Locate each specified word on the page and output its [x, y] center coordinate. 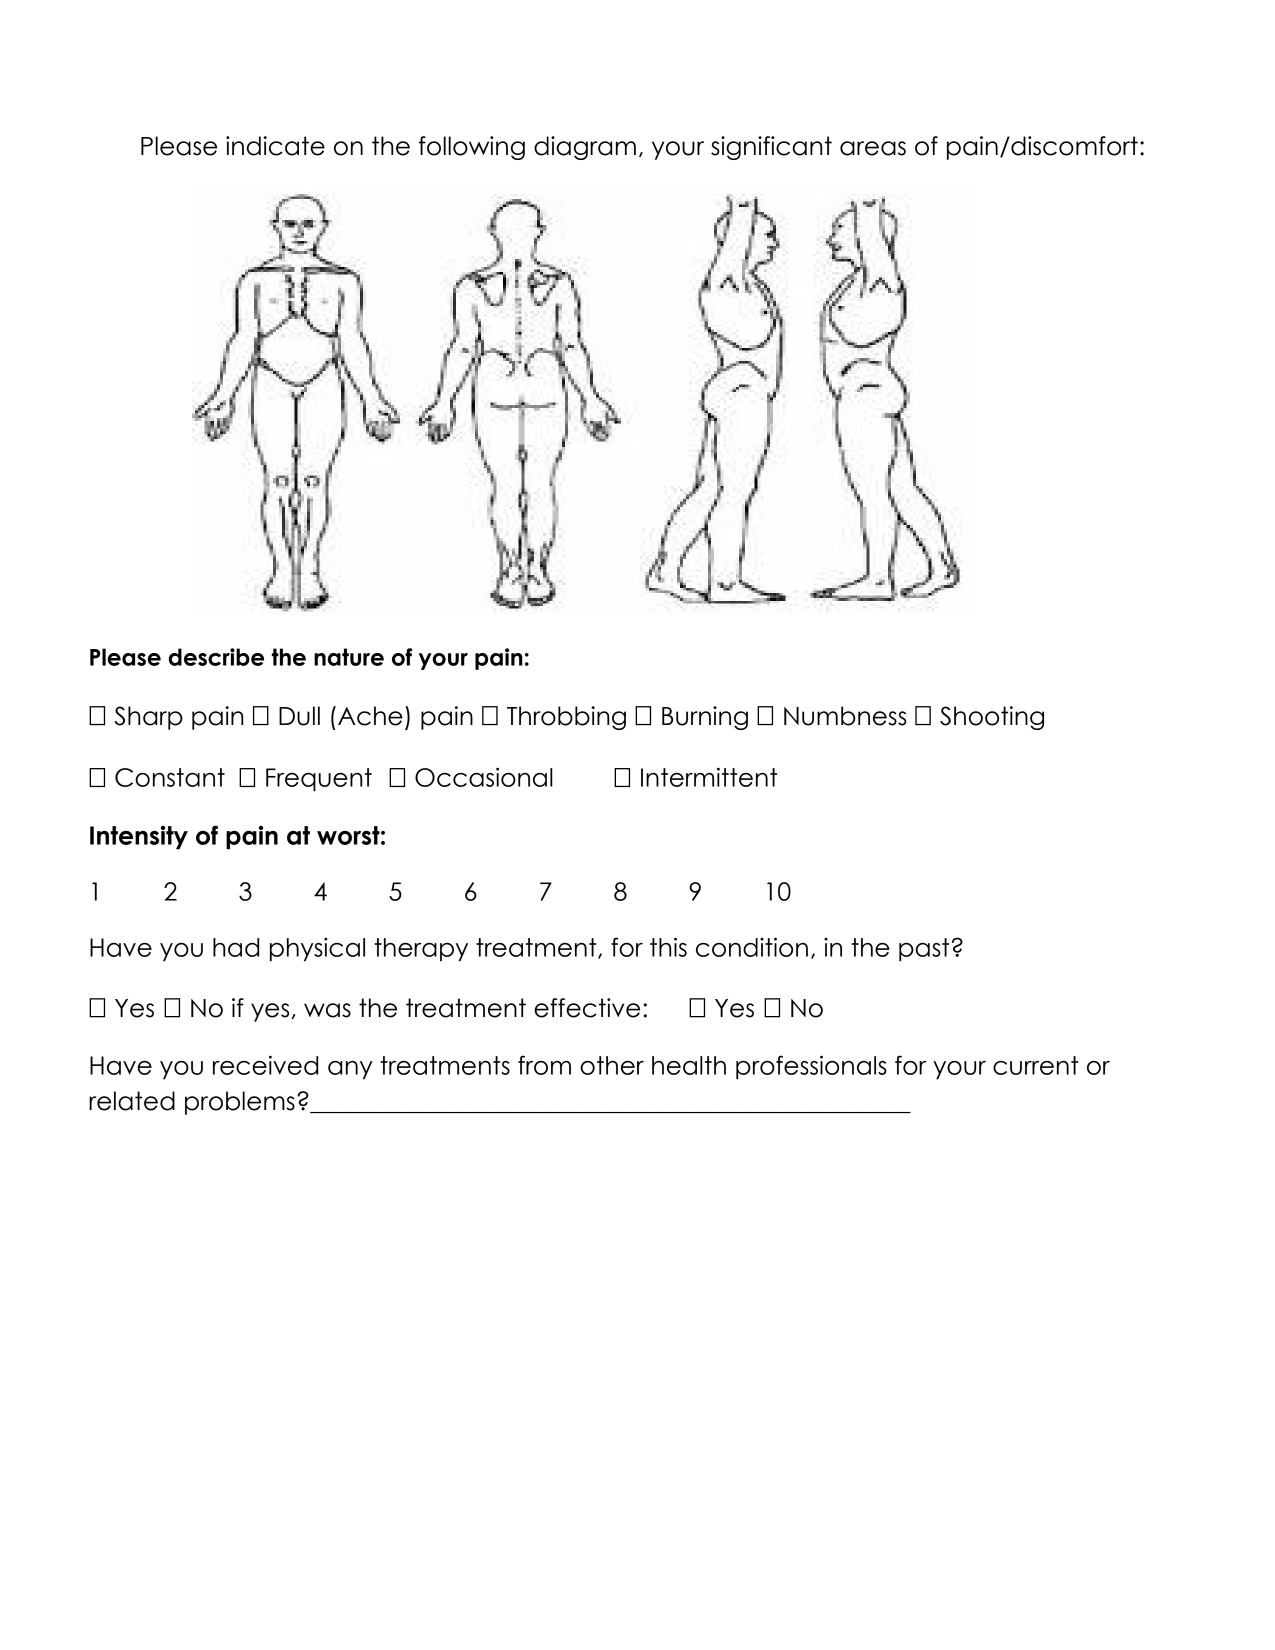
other [612, 1065]
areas [873, 148]
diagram [585, 148]
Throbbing [566, 718]
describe [216, 657]
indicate [275, 146]
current [1035, 1065]
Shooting [992, 718]
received [265, 1065]
